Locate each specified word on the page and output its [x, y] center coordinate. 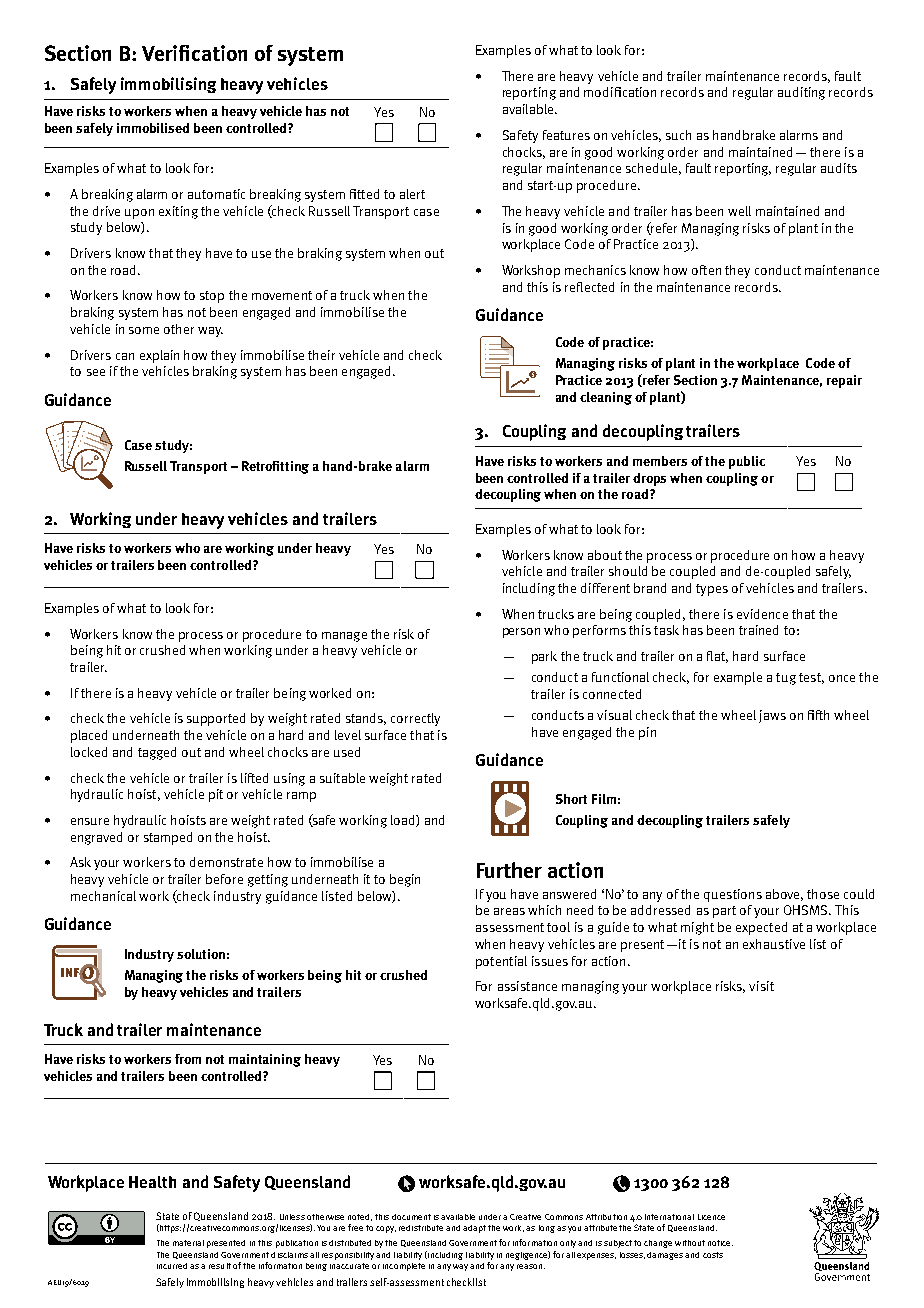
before [224, 879]
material [188, 1243]
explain [159, 356]
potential [501, 962]
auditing [801, 93]
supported [216, 719]
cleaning [606, 398]
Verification [194, 53]
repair [844, 381]
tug [786, 679]
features [566, 135]
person [521, 633]
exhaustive [774, 944]
